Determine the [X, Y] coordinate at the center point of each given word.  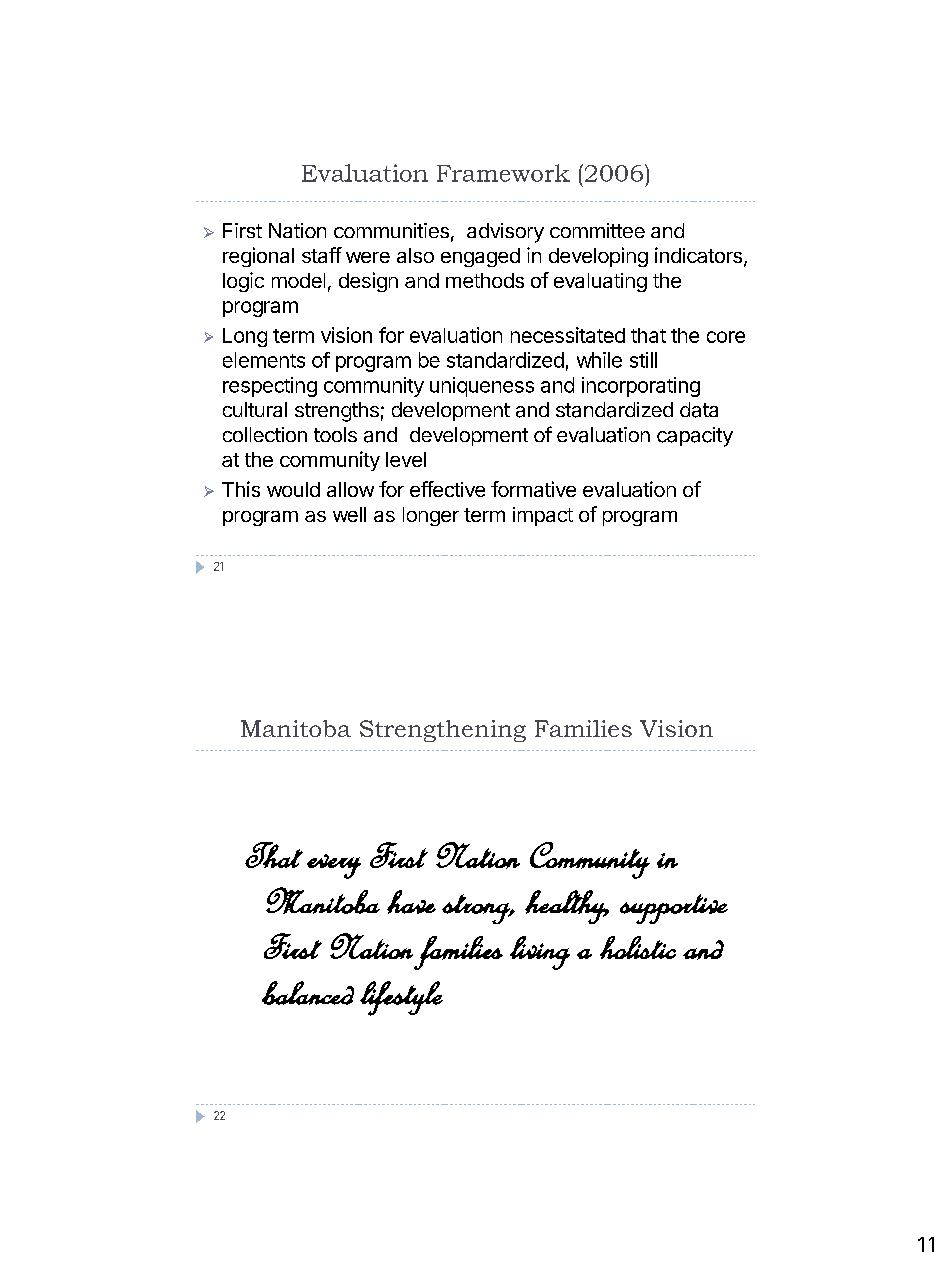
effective [447, 489]
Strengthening [443, 731]
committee [597, 230]
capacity [695, 437]
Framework [503, 173]
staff [322, 255]
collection [265, 434]
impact [543, 516]
